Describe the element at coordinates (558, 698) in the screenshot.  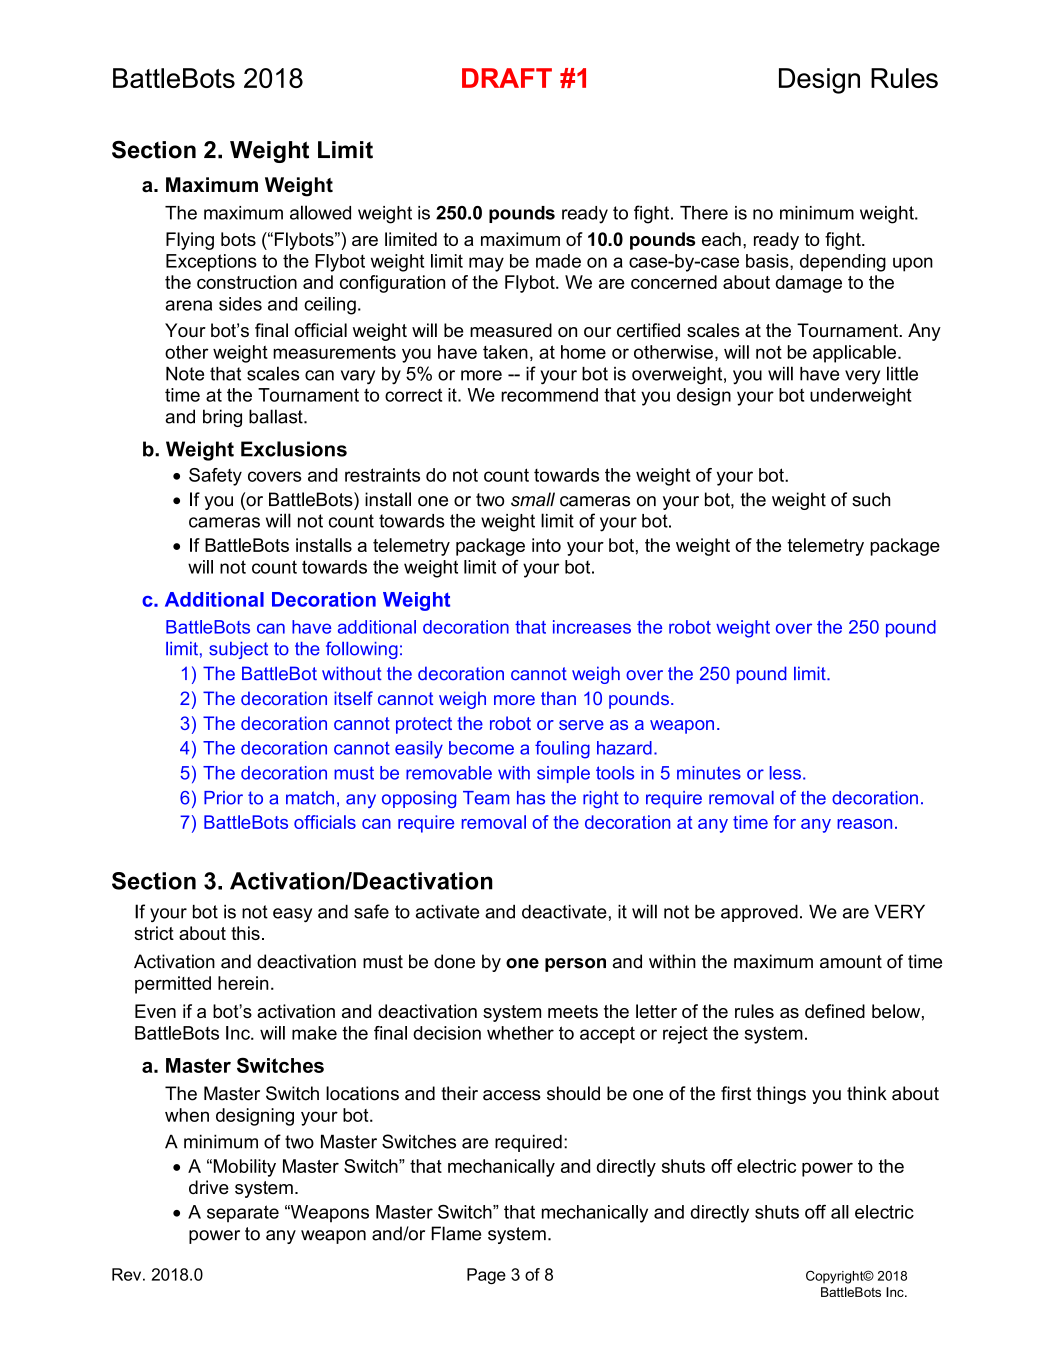
I see `than` at that location.
